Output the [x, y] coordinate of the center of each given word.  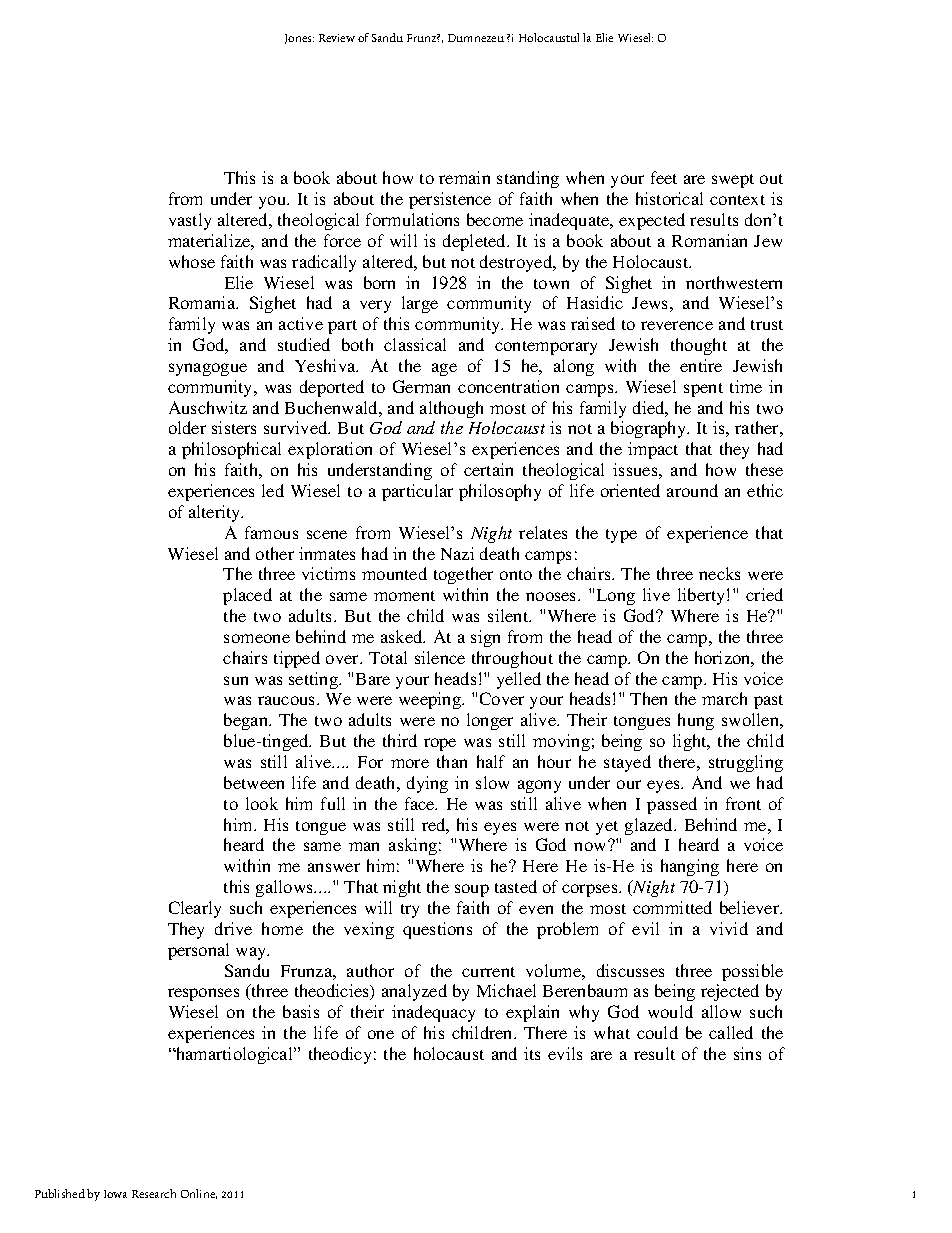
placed [247, 596]
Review [337, 38]
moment [404, 596]
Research [154, 1193]
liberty [703, 596]
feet [664, 177]
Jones [299, 39]
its [532, 1053]
